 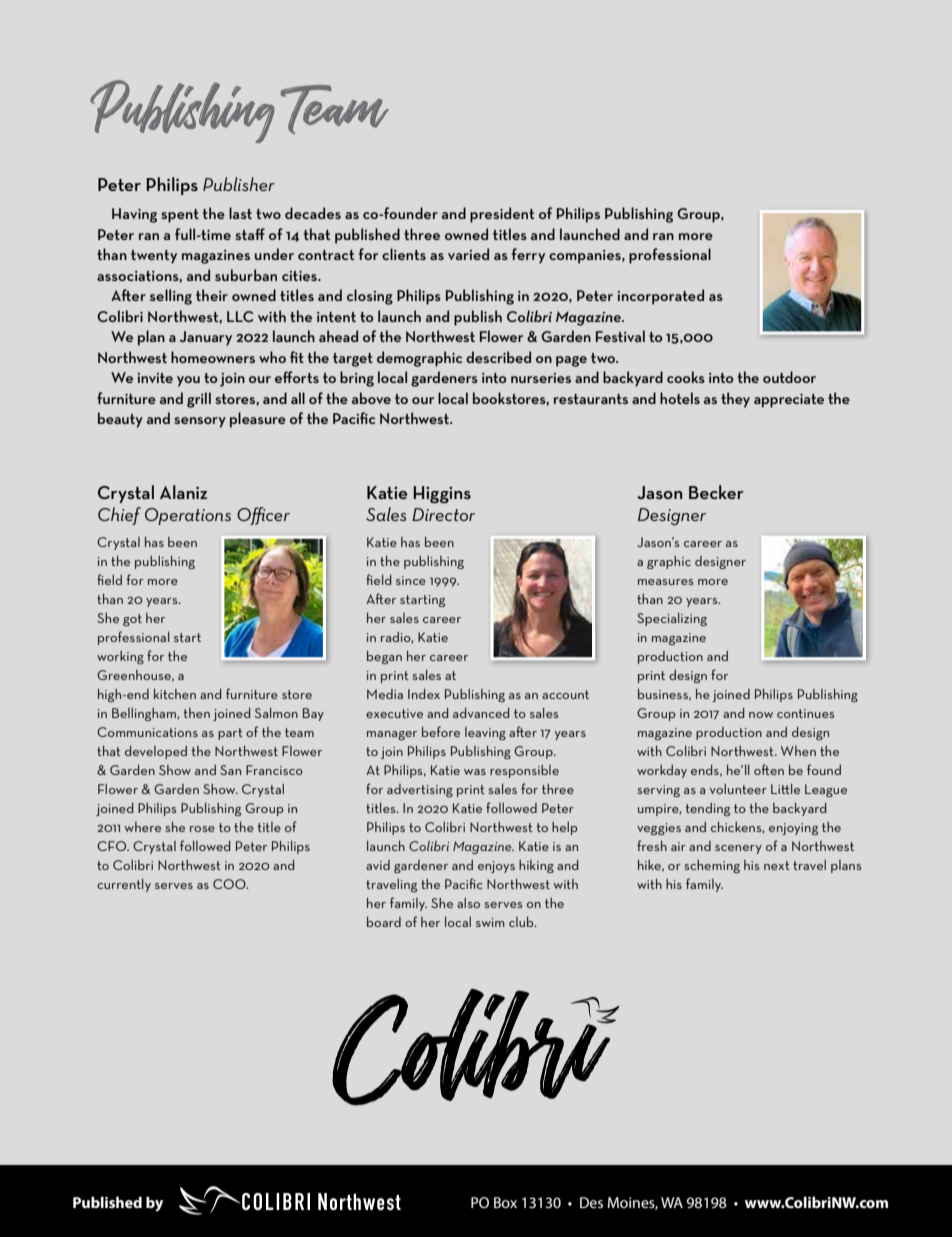 I want to click on Box, so click(x=505, y=1202).
